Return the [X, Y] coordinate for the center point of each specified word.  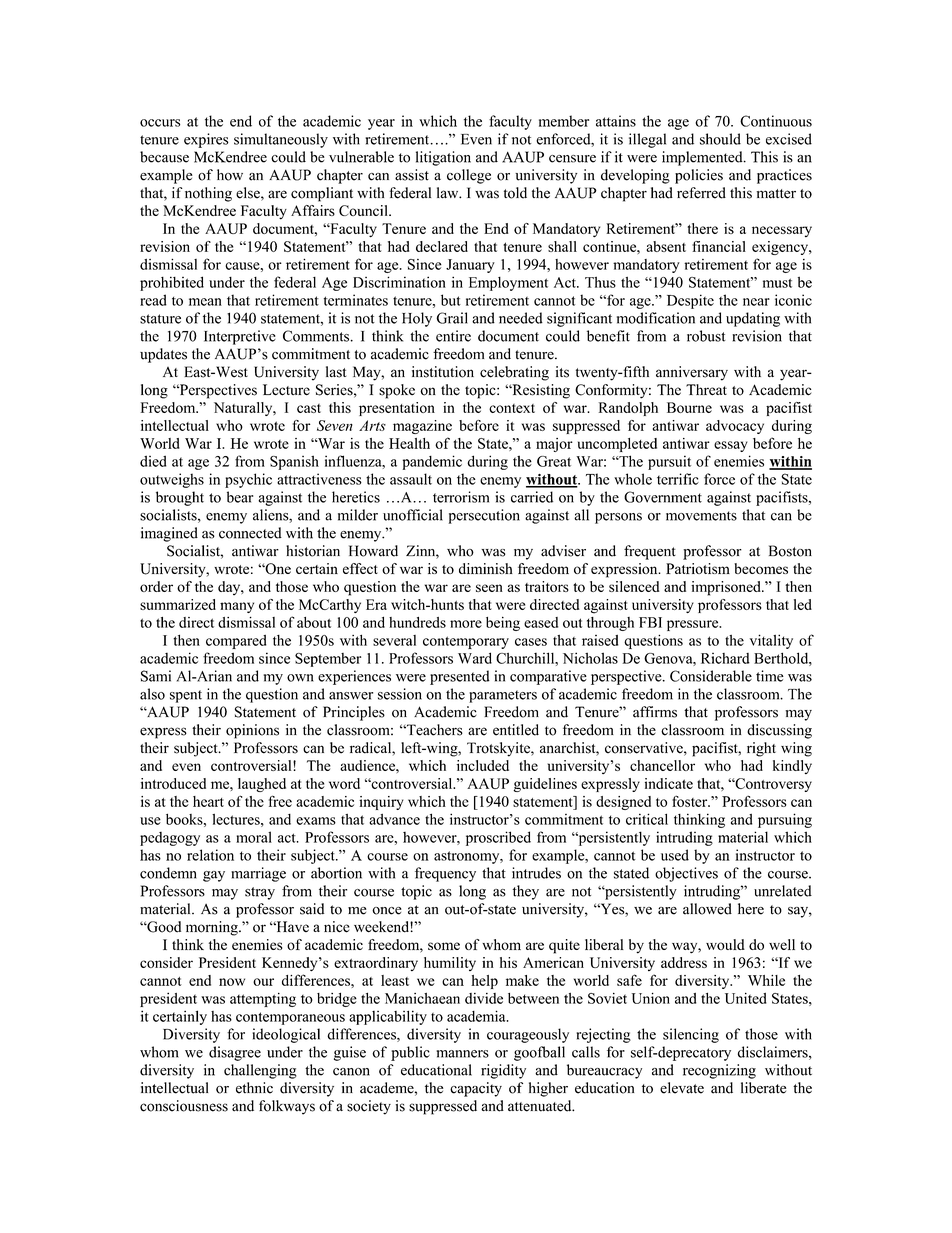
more [466, 624]
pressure [694, 625]
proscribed [498, 838]
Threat [706, 390]
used [675, 855]
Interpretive [240, 337]
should [720, 139]
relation [210, 855]
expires [206, 140]
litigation [443, 158]
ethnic [254, 1088]
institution [443, 372]
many [237, 607]
